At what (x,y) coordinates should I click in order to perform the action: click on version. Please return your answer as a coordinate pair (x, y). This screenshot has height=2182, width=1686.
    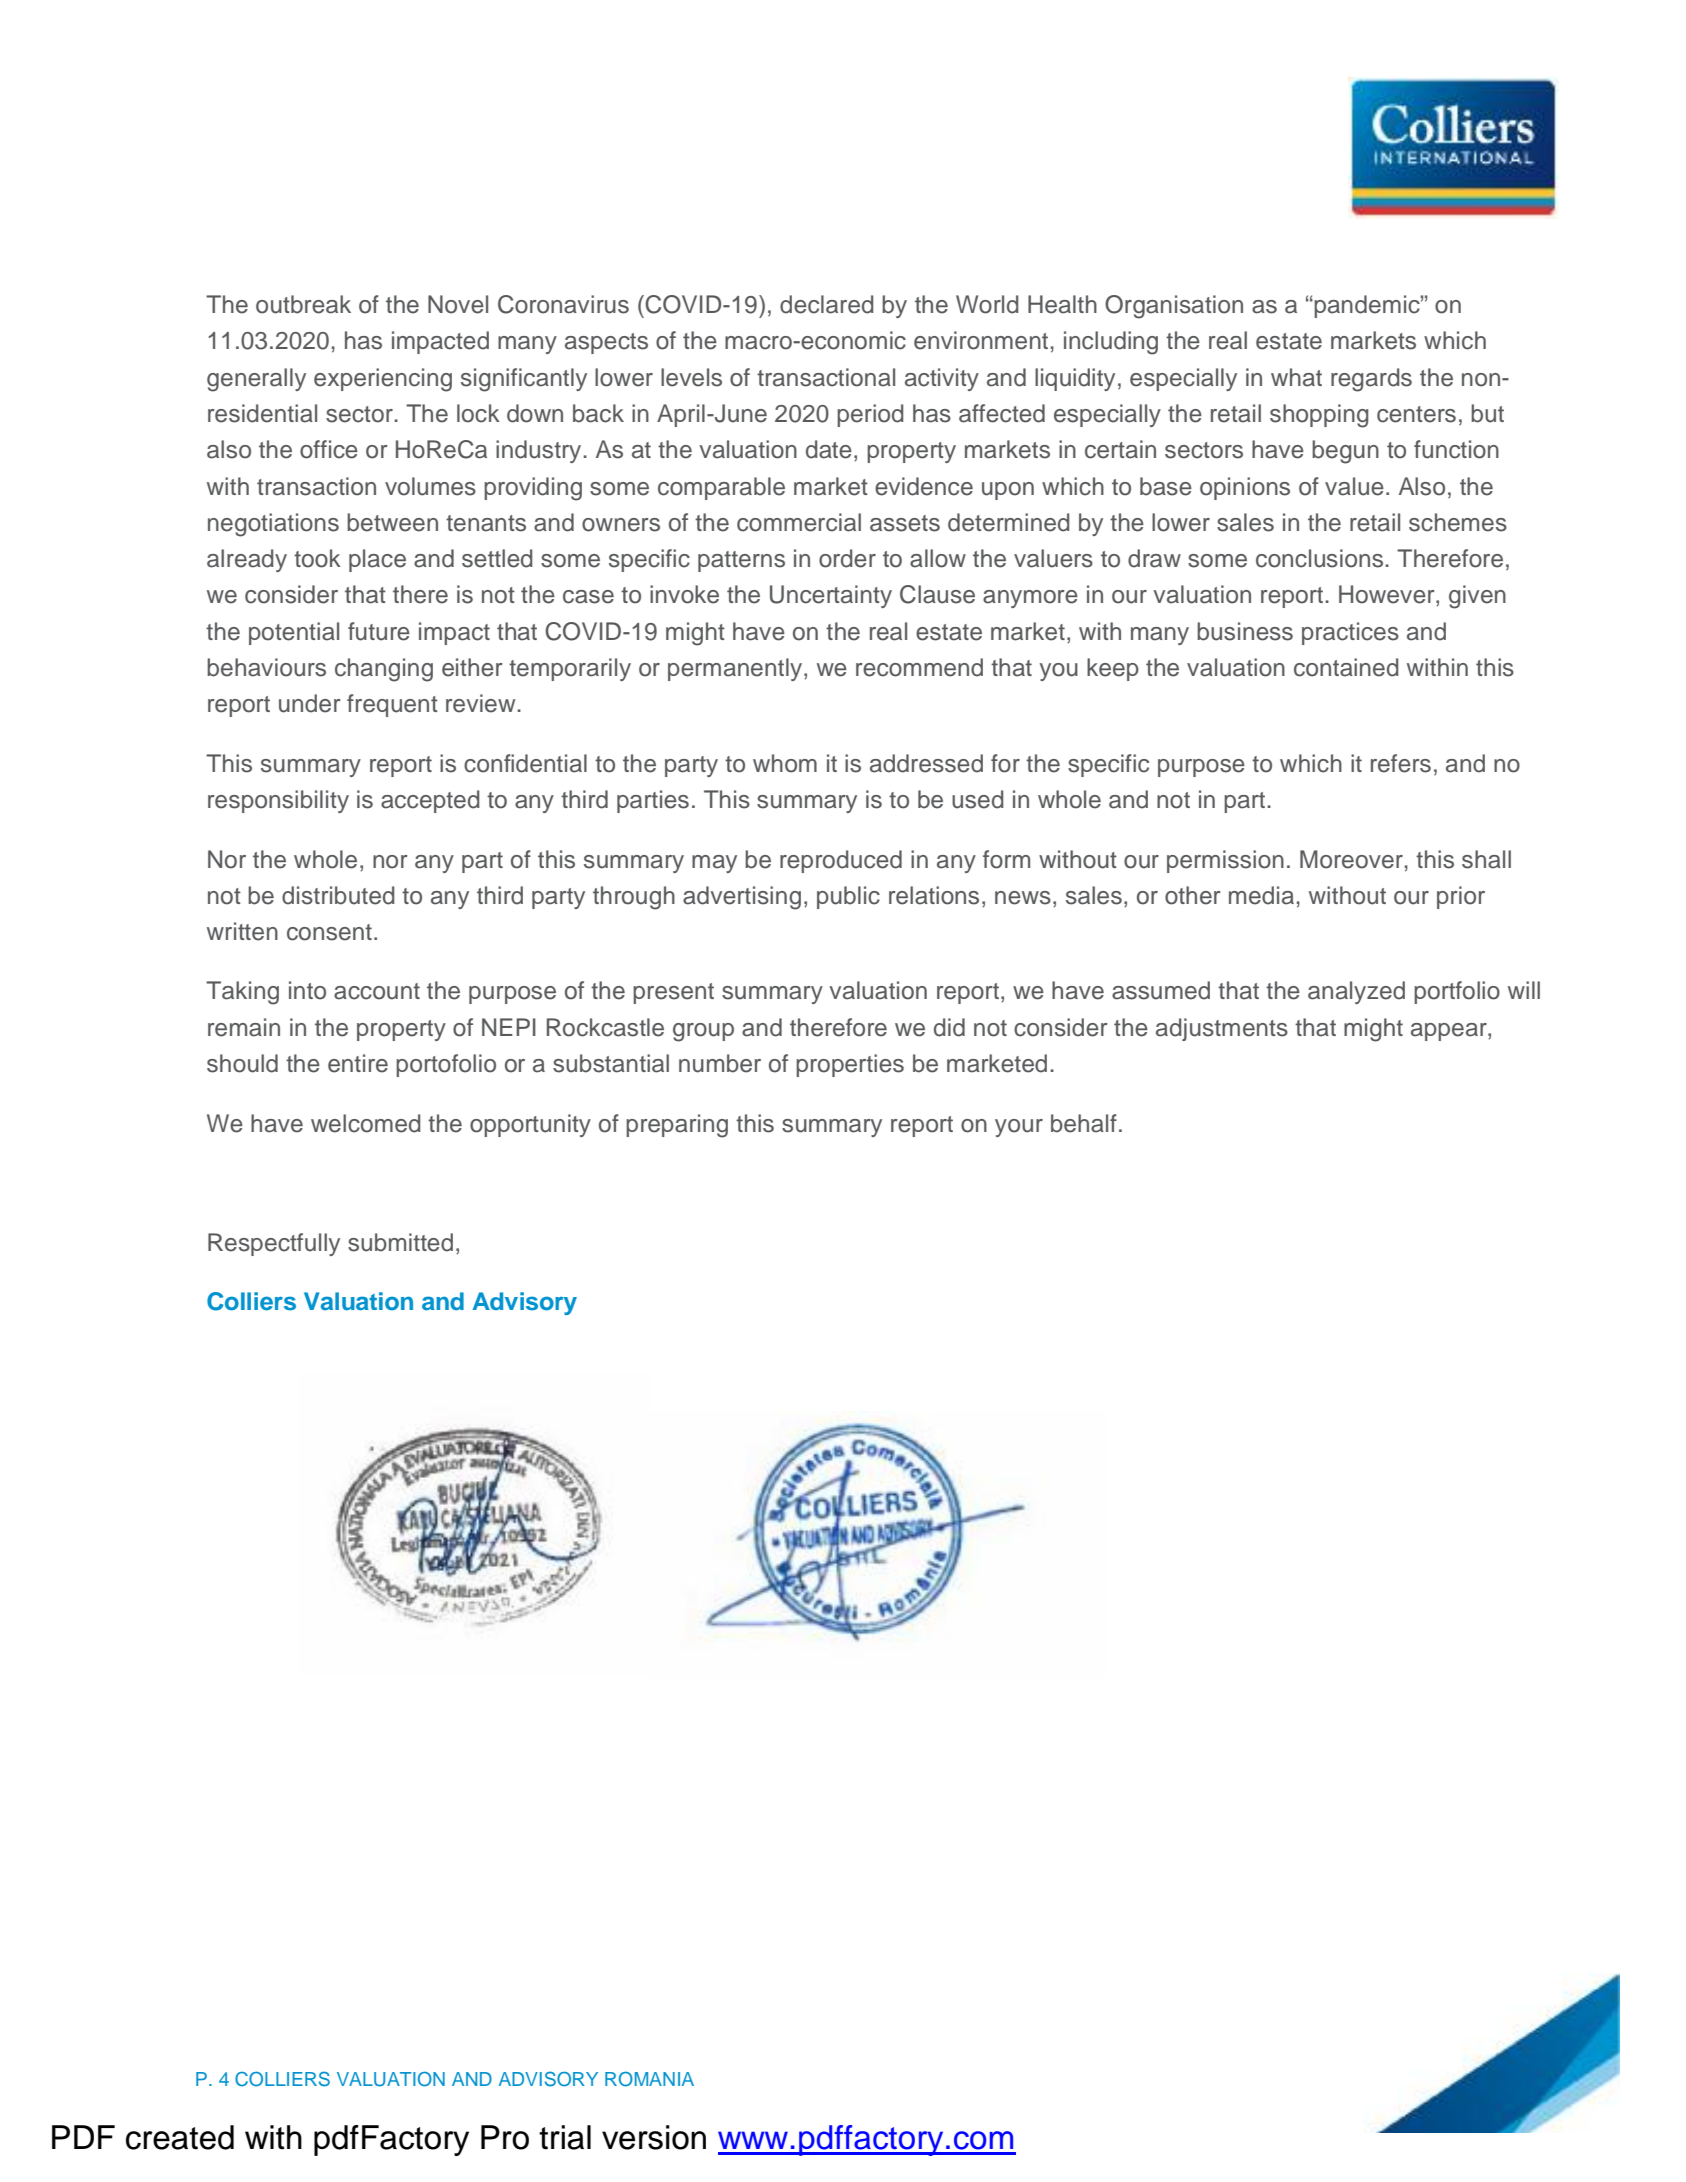
    Looking at the image, I should click on (654, 2137).
